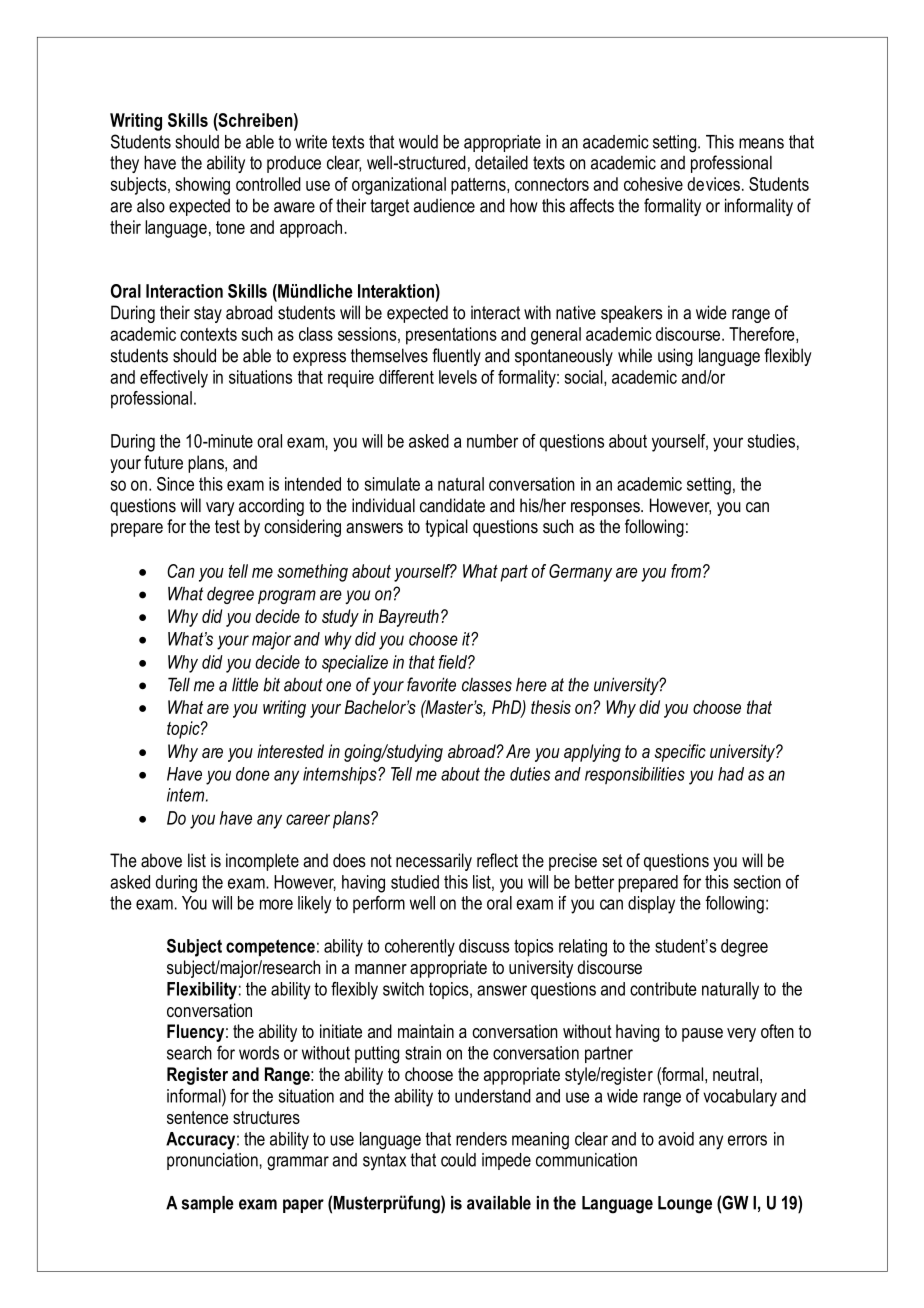  What do you see at coordinates (484, 946) in the document?
I see `discuss` at bounding box center [484, 946].
